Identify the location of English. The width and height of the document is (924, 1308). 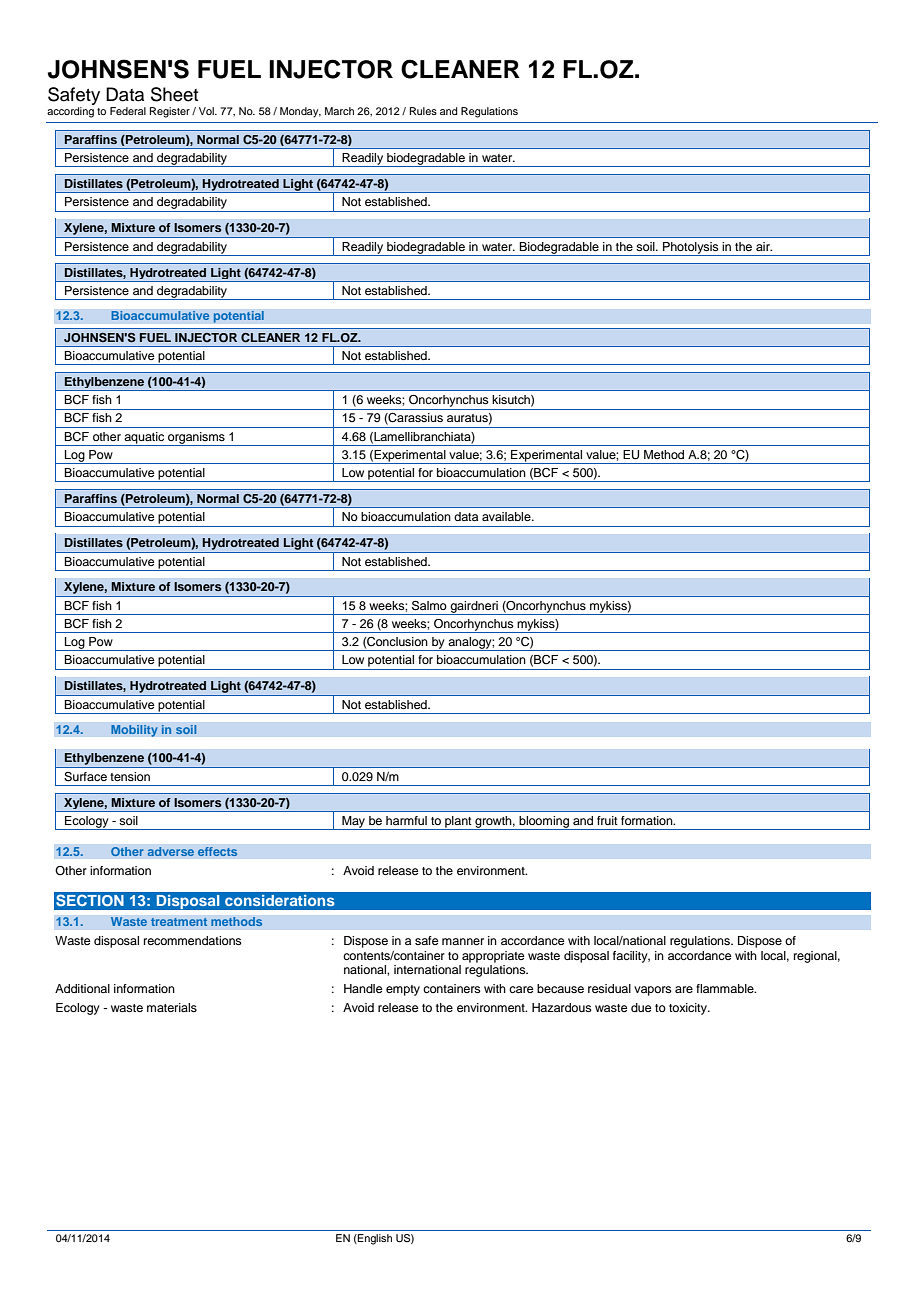
(374, 1239).
